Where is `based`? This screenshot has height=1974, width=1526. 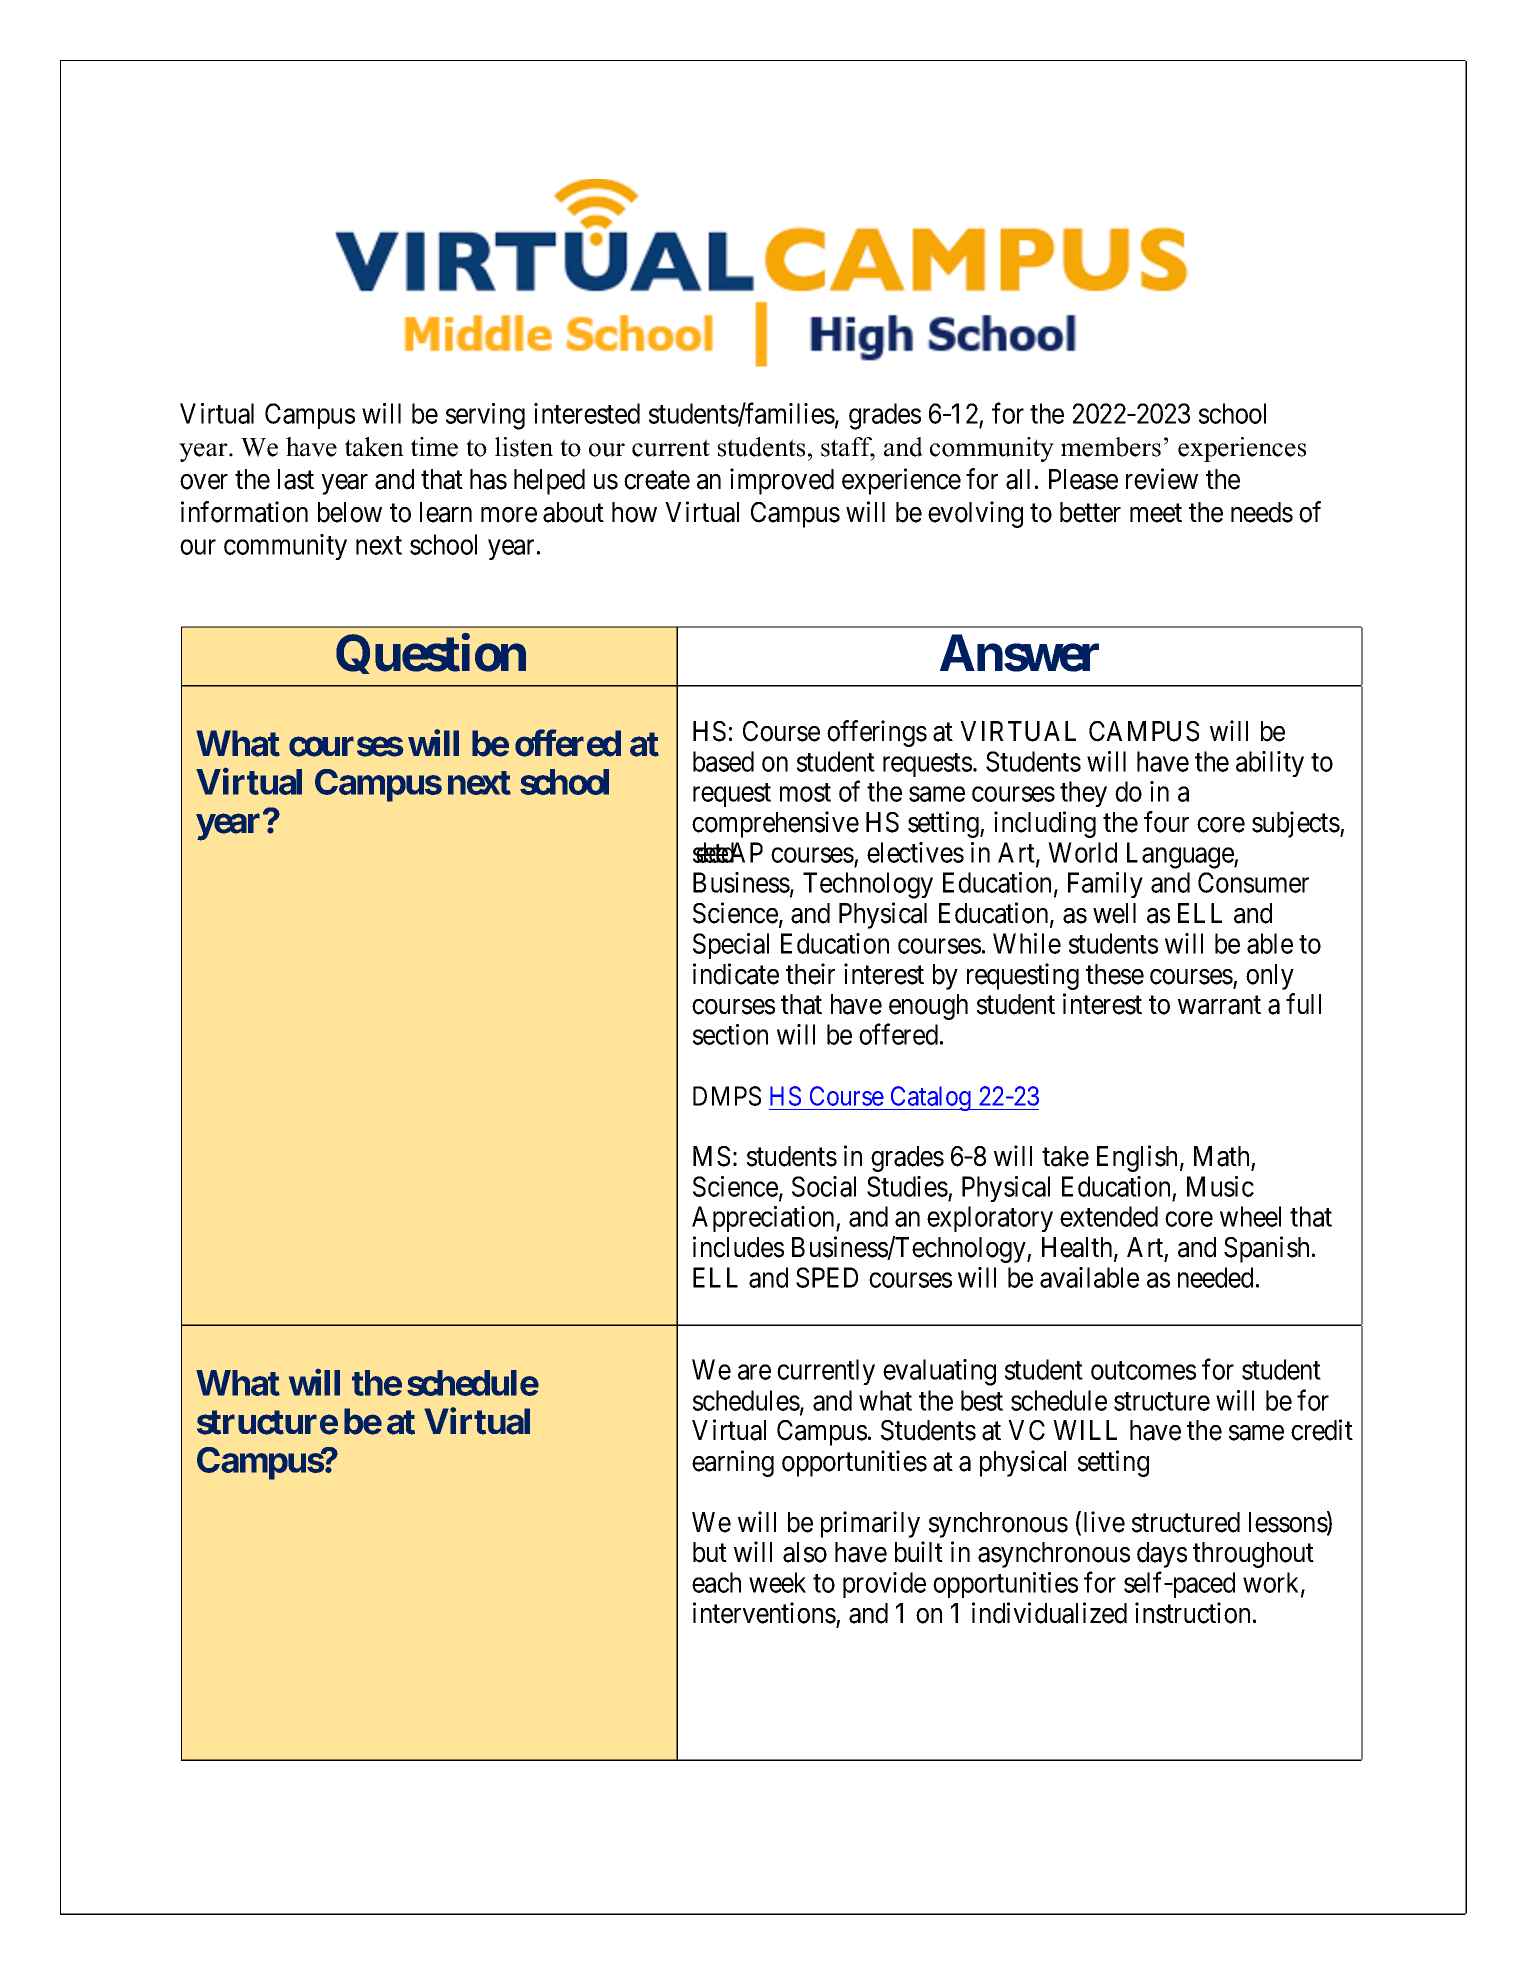
based is located at coordinates (723, 761).
